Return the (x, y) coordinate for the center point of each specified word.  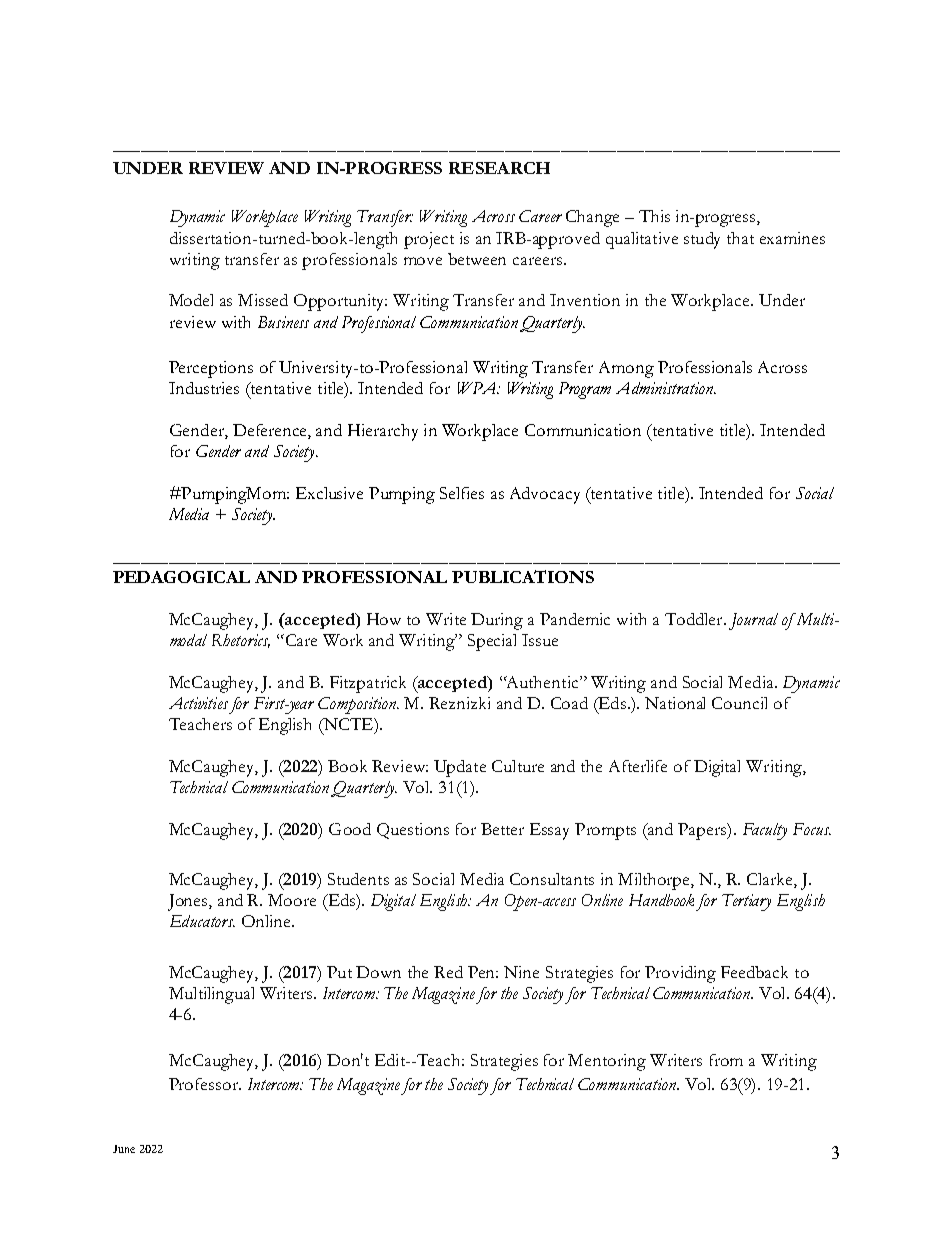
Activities (198, 703)
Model (191, 300)
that (740, 238)
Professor (205, 1084)
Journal (753, 621)
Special (492, 642)
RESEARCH (499, 168)
